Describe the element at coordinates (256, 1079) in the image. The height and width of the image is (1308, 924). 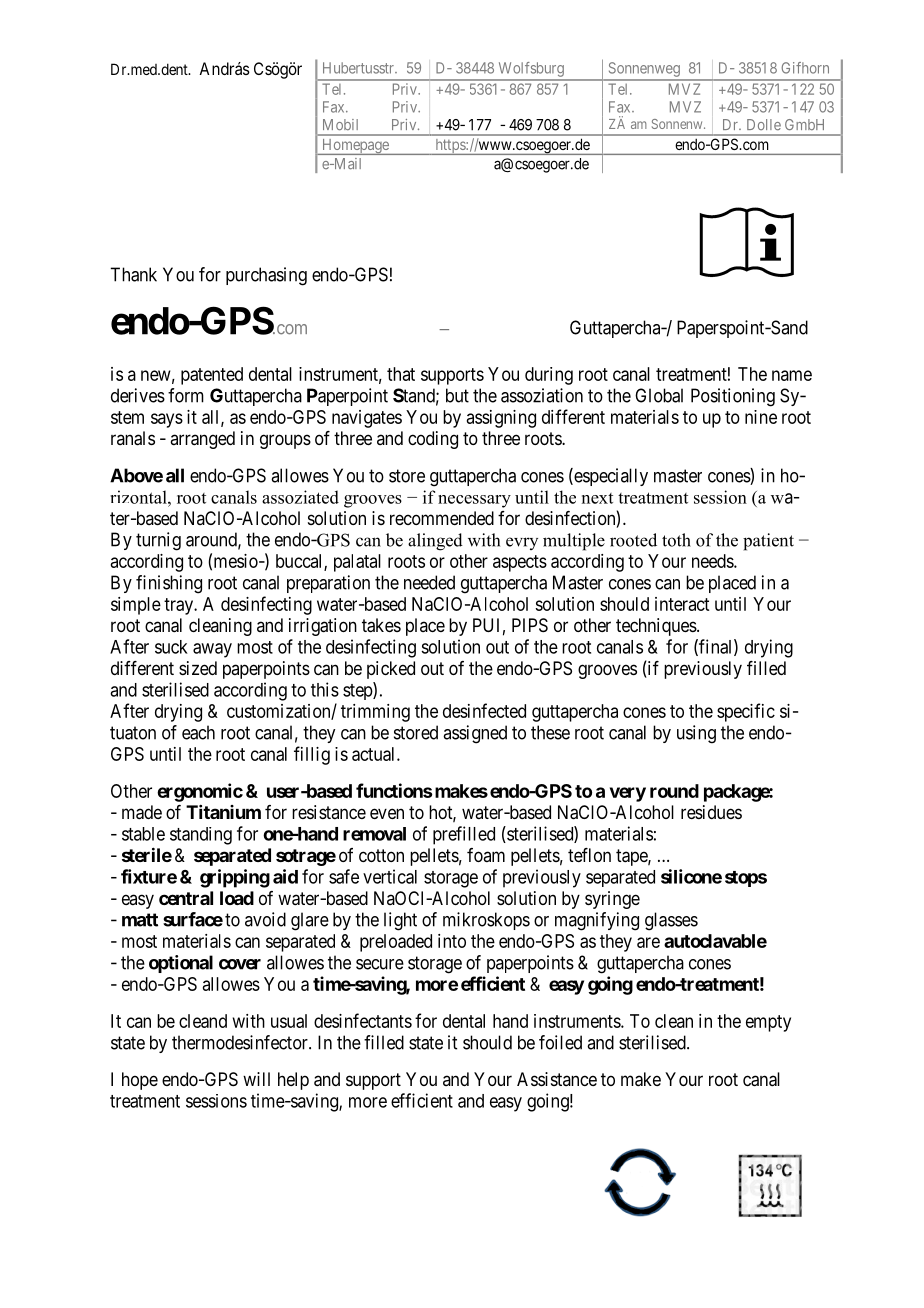
I see `will` at that location.
